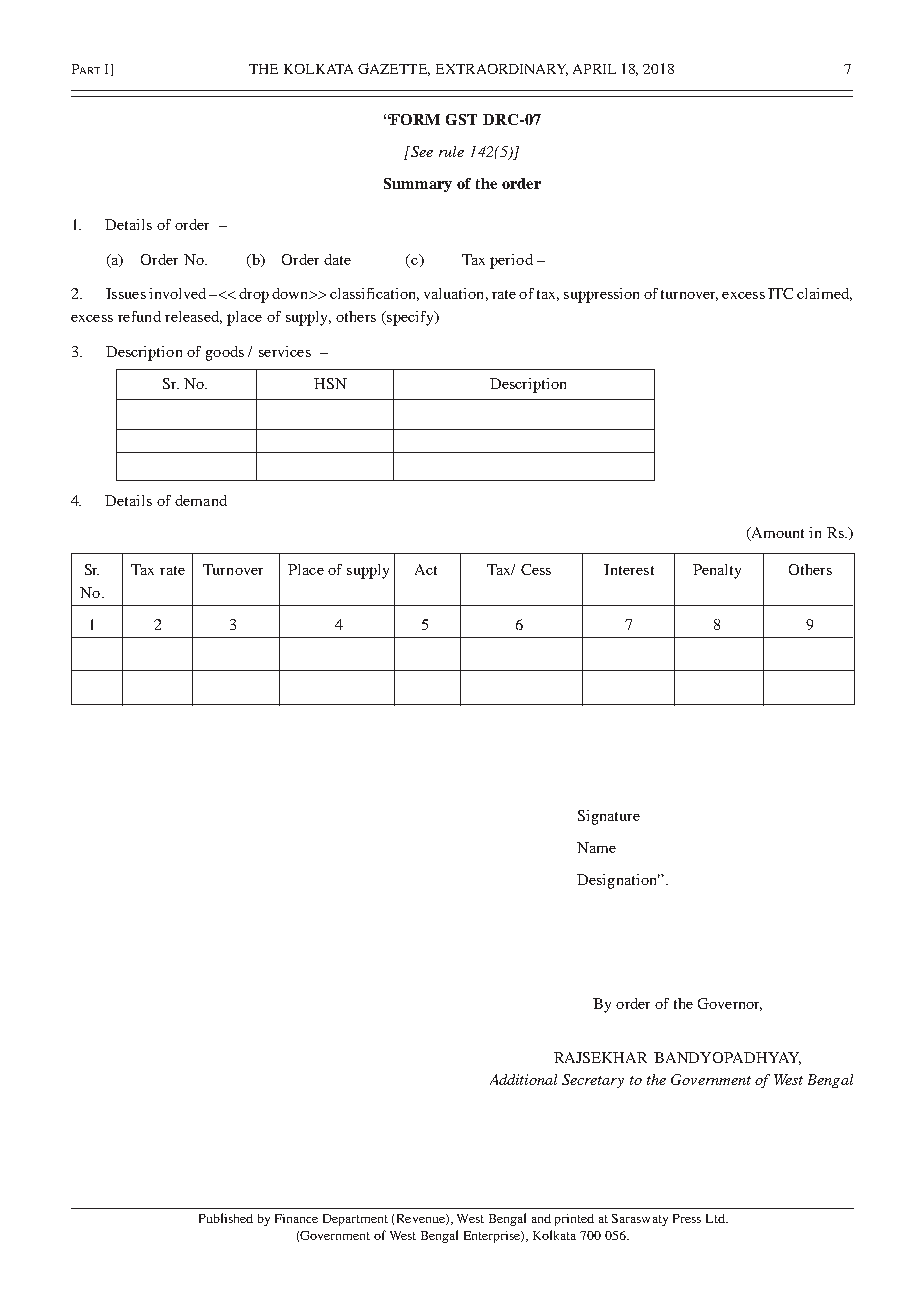 The height and width of the document is (1308, 924). Describe the element at coordinates (780, 293) in the document. I see `ITC` at that location.
